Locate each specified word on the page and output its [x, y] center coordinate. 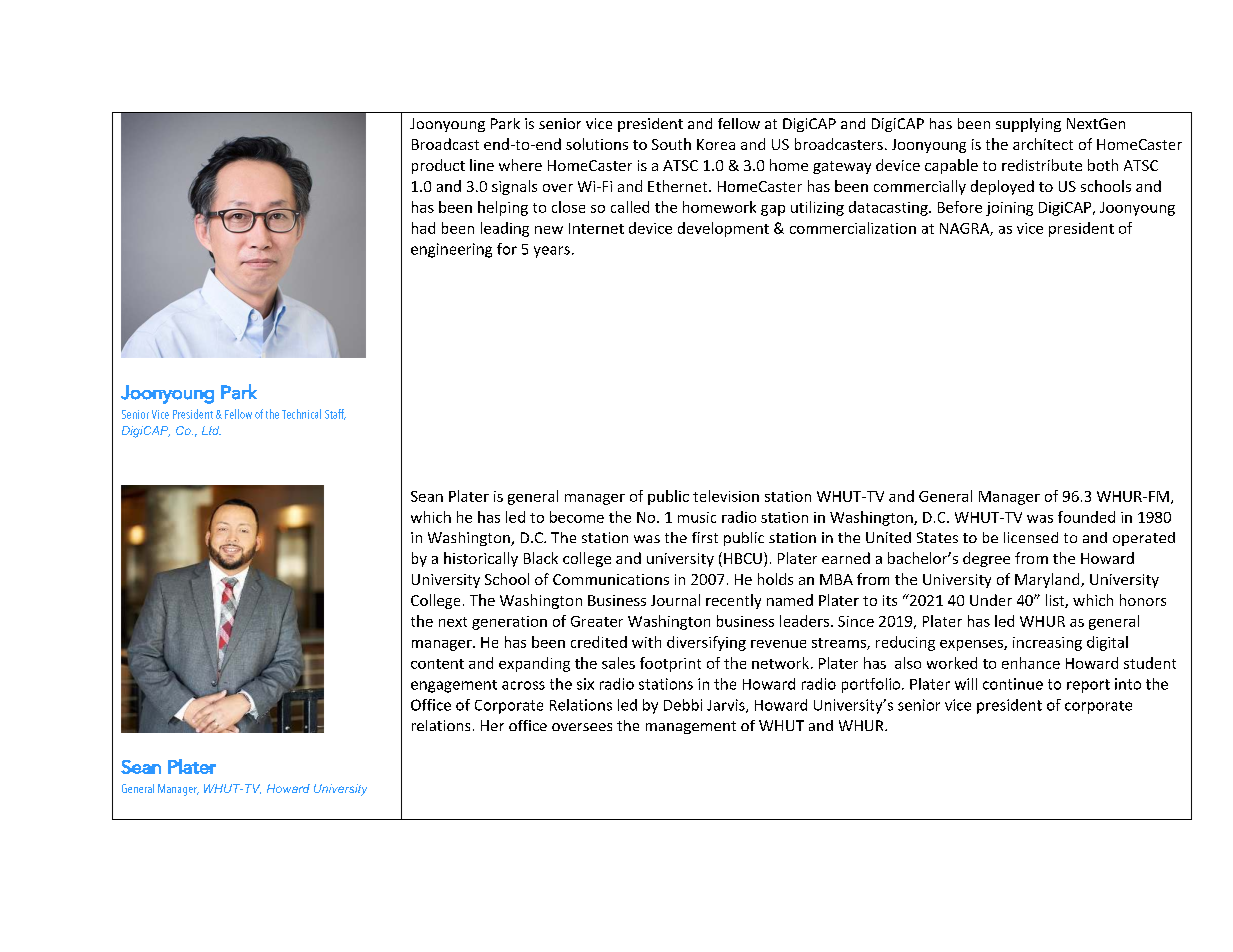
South [671, 144]
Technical [301, 414]
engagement [454, 686]
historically [481, 559]
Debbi [683, 705]
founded [1086, 517]
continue [1013, 684]
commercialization [853, 228]
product [438, 166]
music [697, 517]
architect [1043, 144]
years [552, 252]
